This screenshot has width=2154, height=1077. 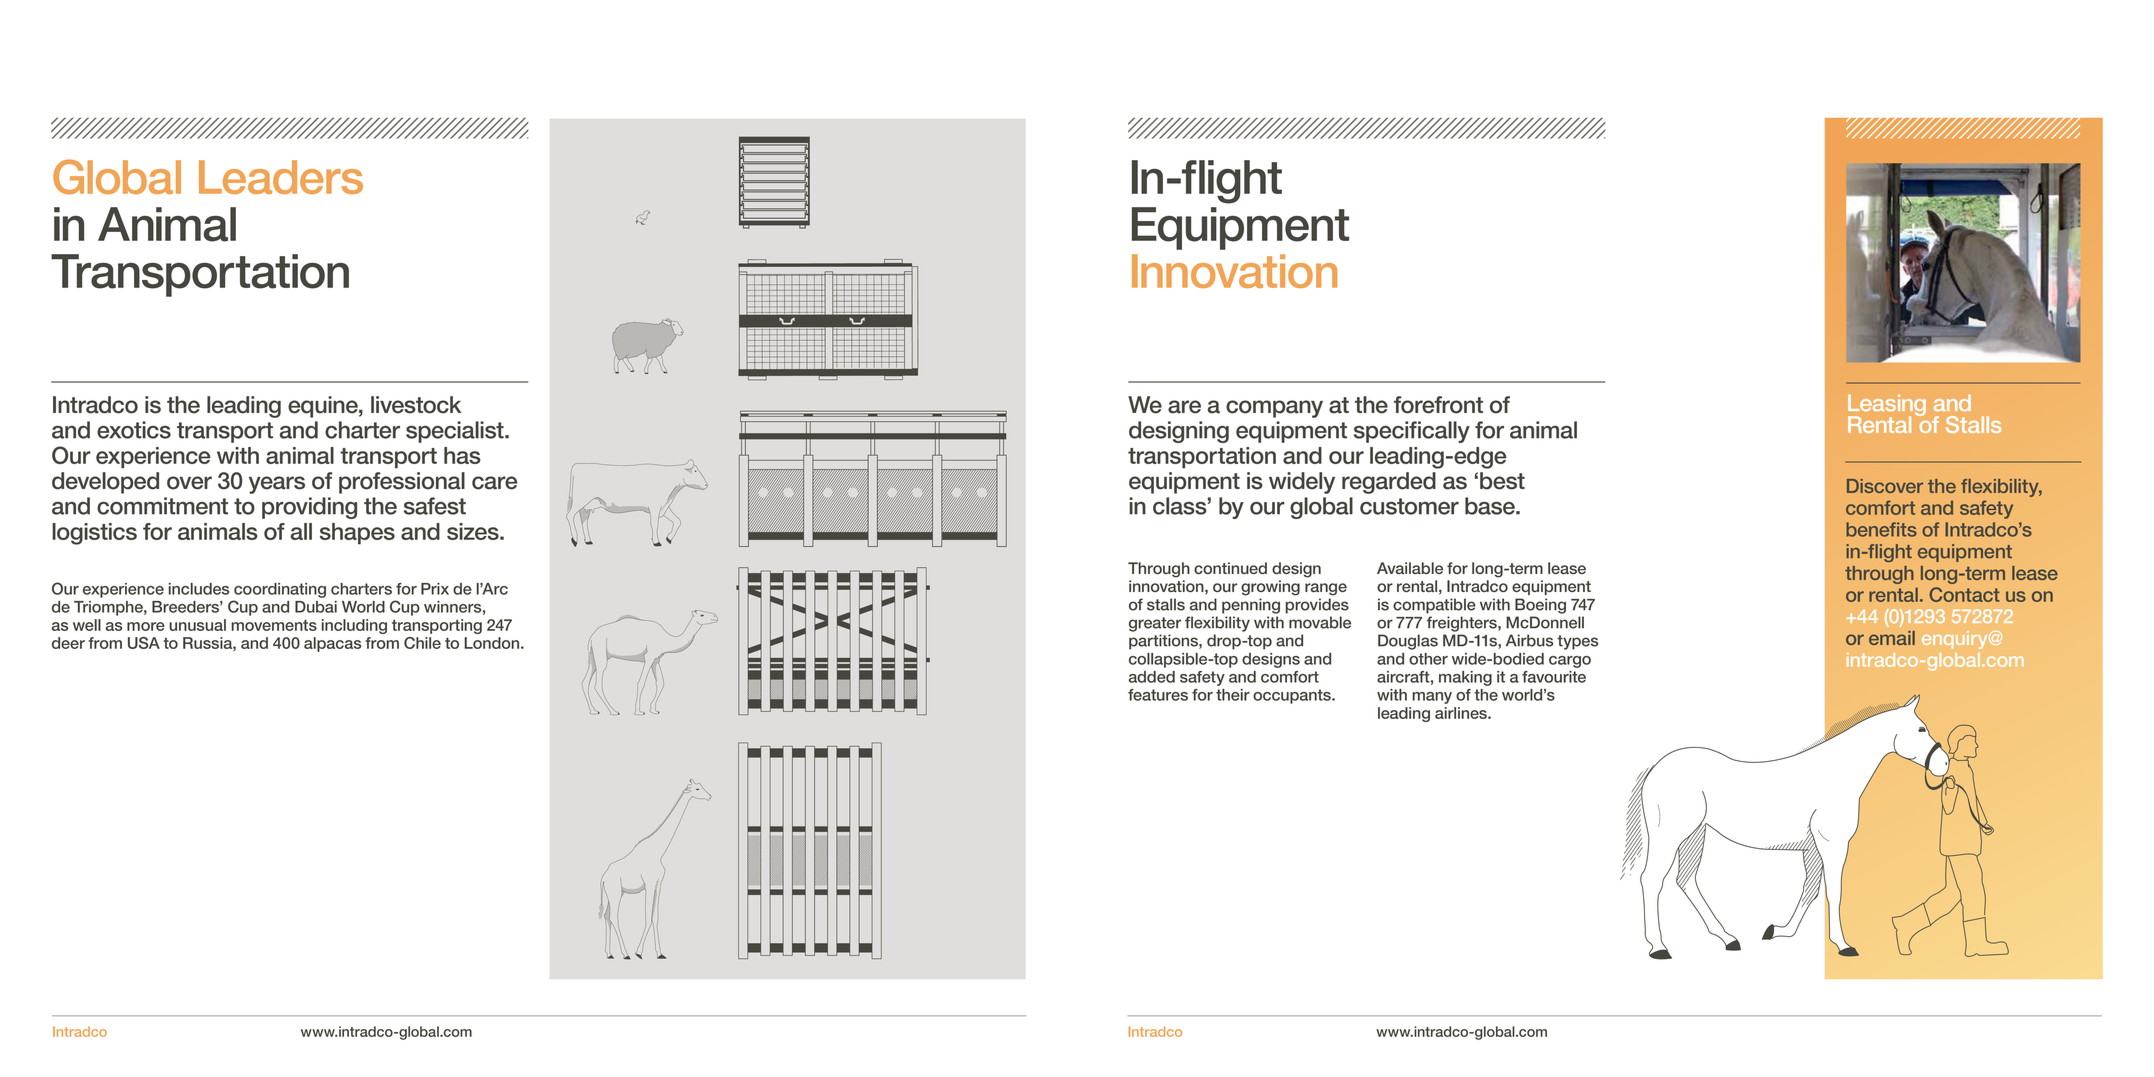 What do you see at coordinates (1438, 405) in the screenshot?
I see `forefront` at bounding box center [1438, 405].
